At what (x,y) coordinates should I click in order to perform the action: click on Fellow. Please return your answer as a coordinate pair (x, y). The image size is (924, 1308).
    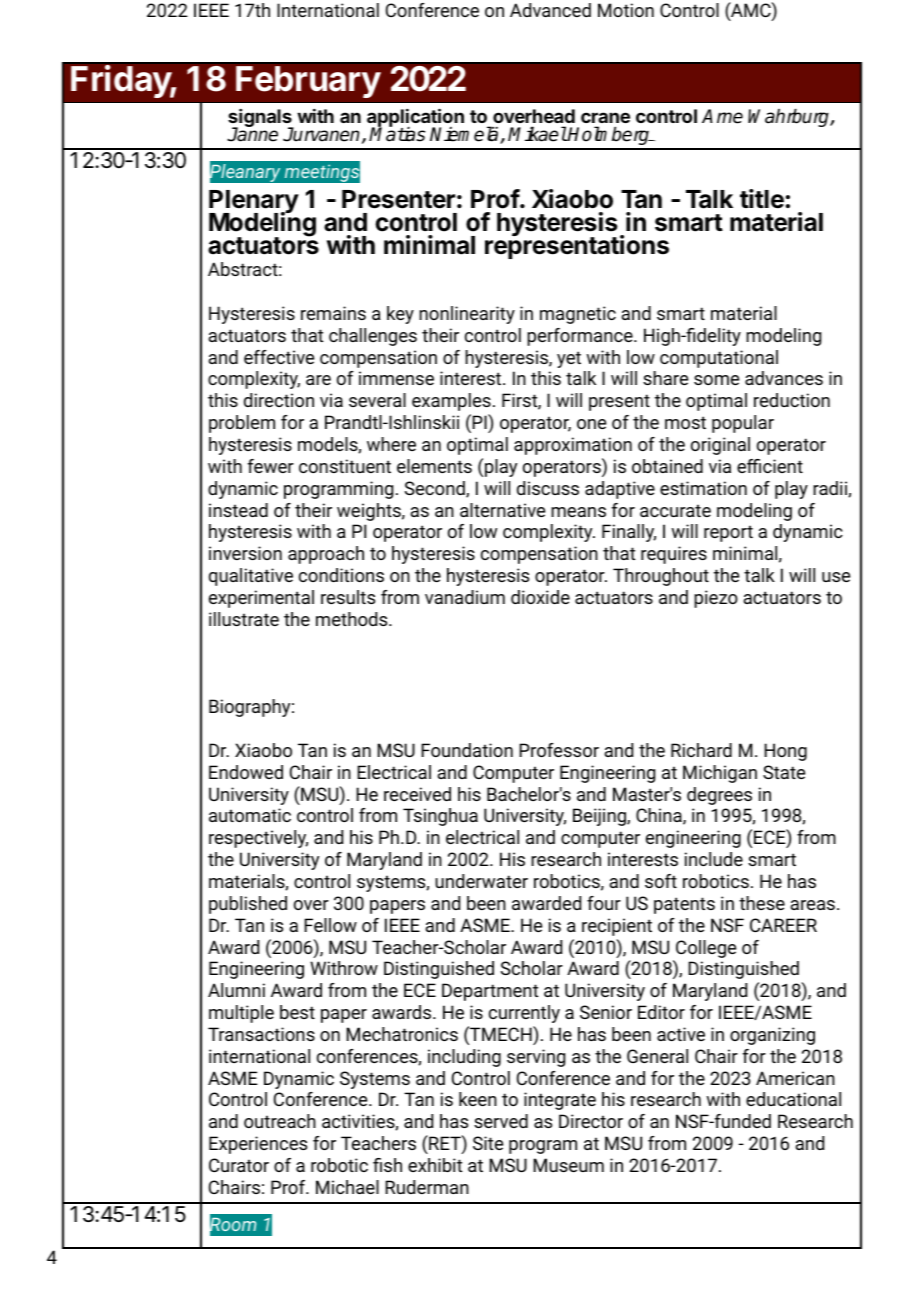
    Looking at the image, I should click on (330, 925).
